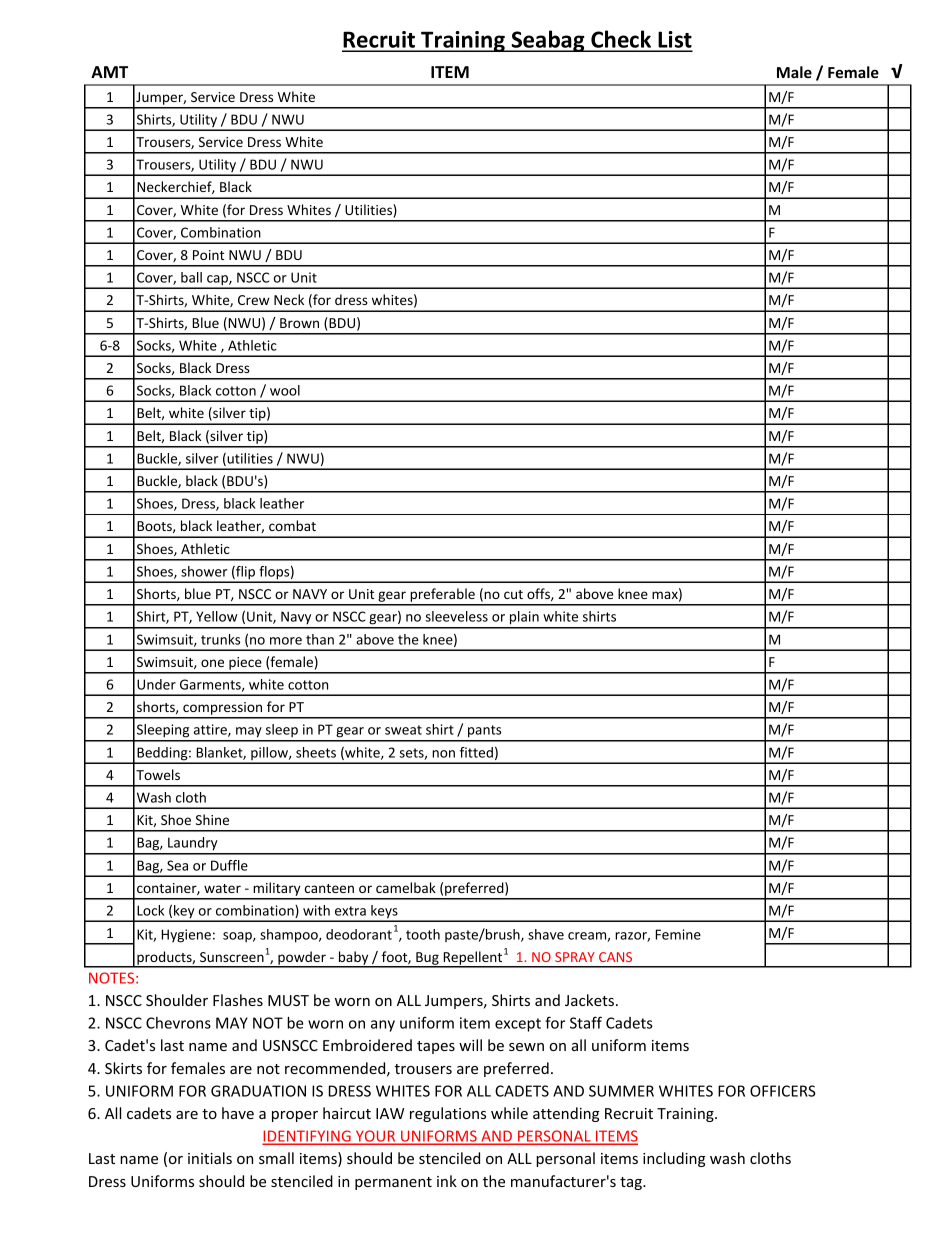 The width and height of the screenshot is (952, 1233). Describe the element at coordinates (109, 72) in the screenshot. I see `AMT` at that location.
